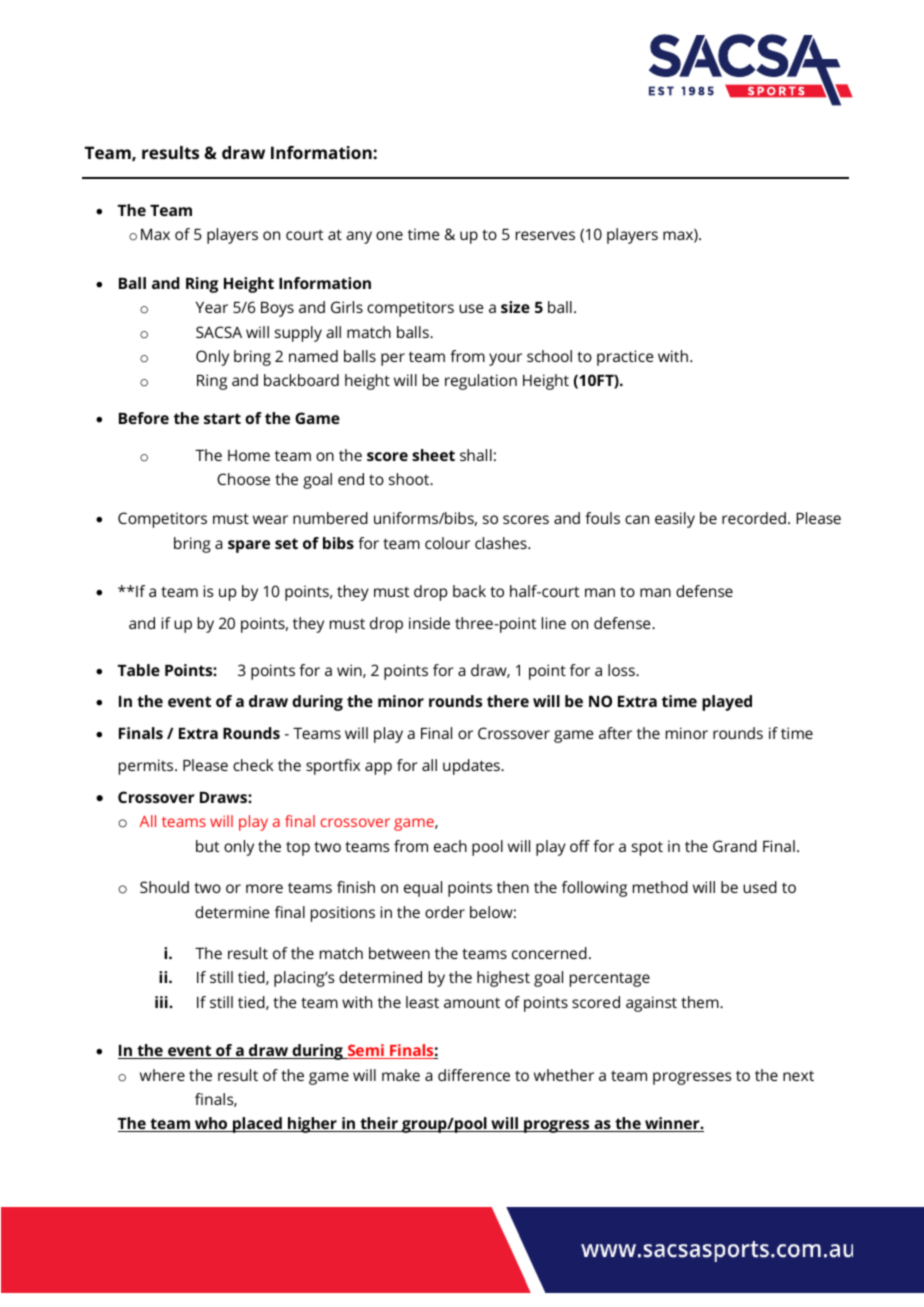 The image size is (924, 1307). What do you see at coordinates (264, 888) in the document?
I see `more` at bounding box center [264, 888].
